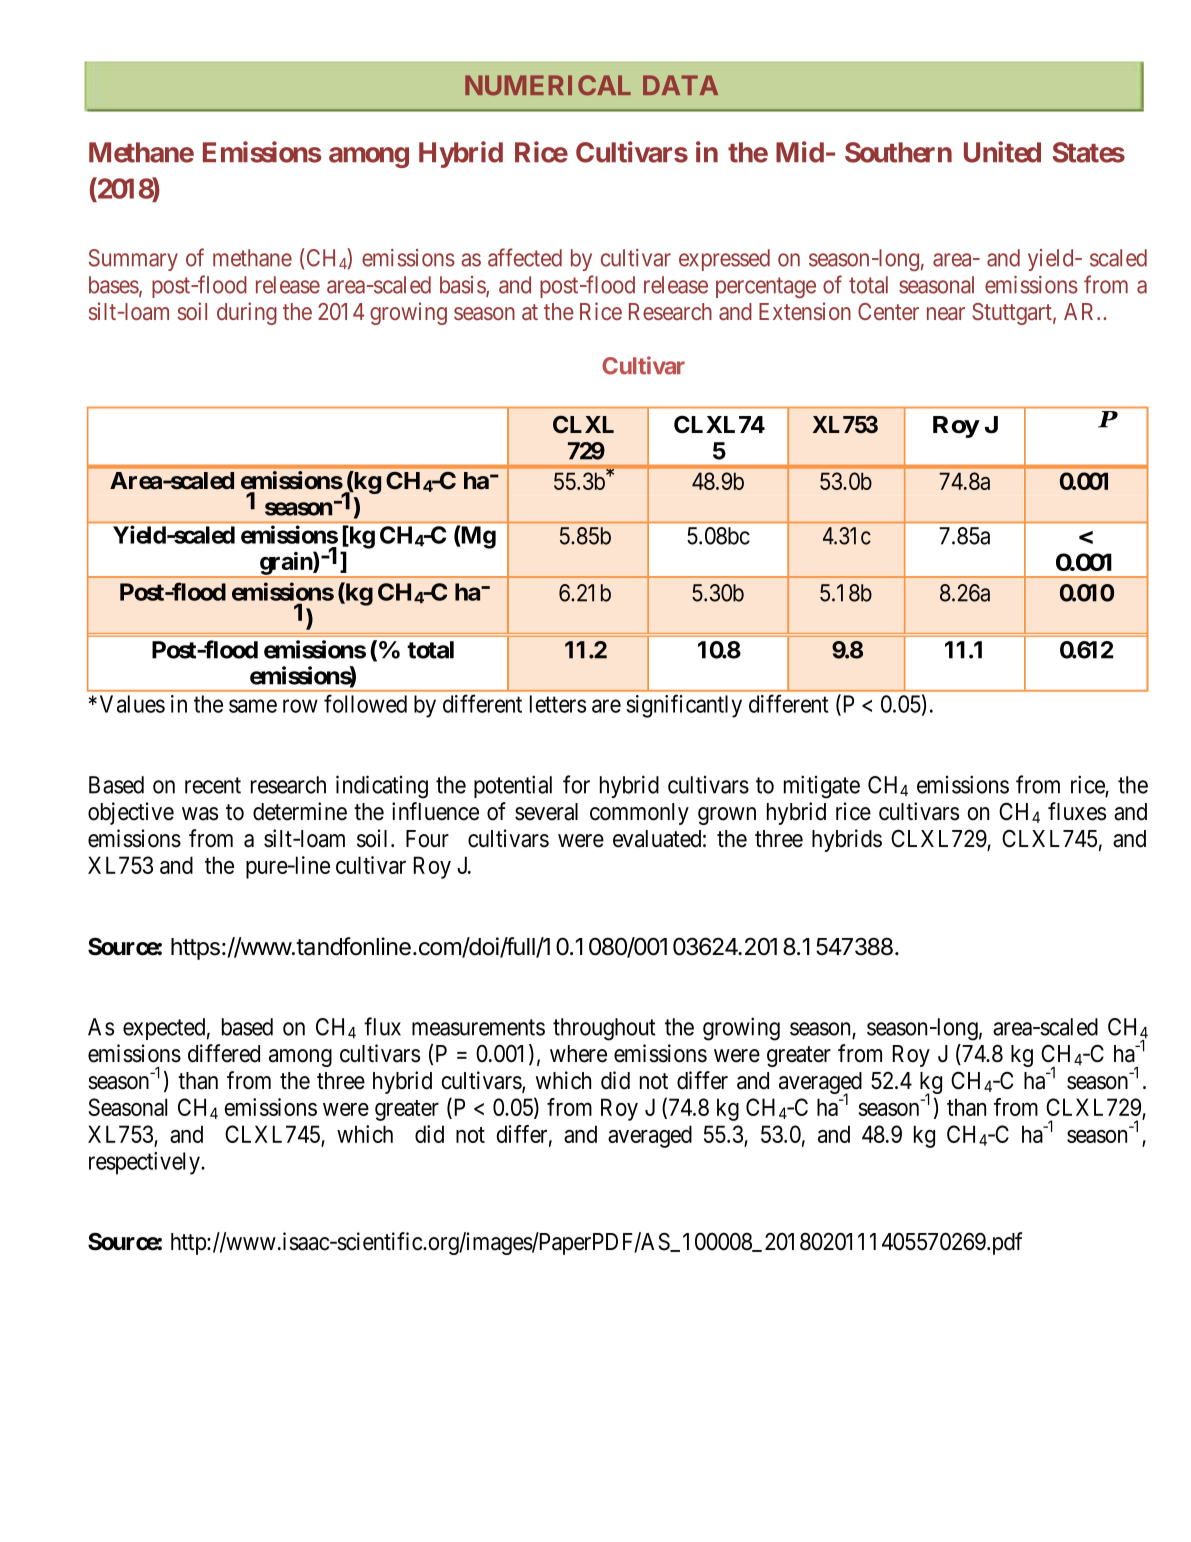 The height and width of the page is (1542, 1191). I want to click on NUMERICAL, so click(548, 85).
